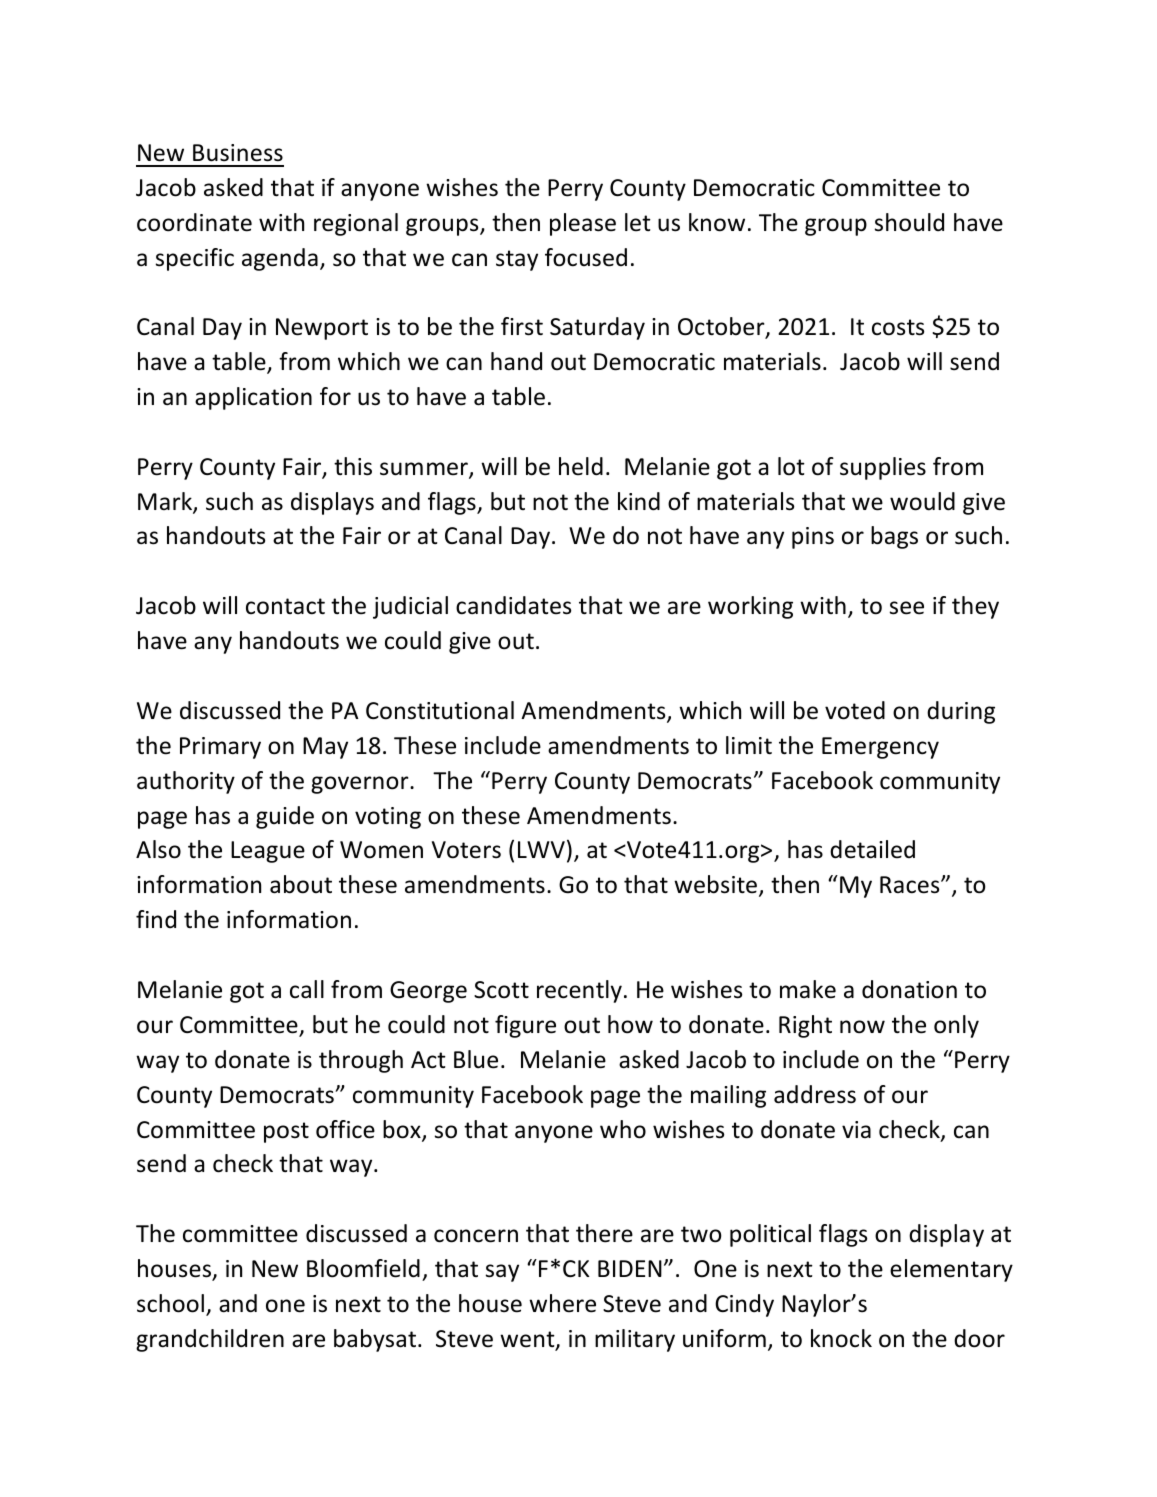 The image size is (1157, 1497). Describe the element at coordinates (880, 748) in the screenshot. I see `Emergency` at that location.
